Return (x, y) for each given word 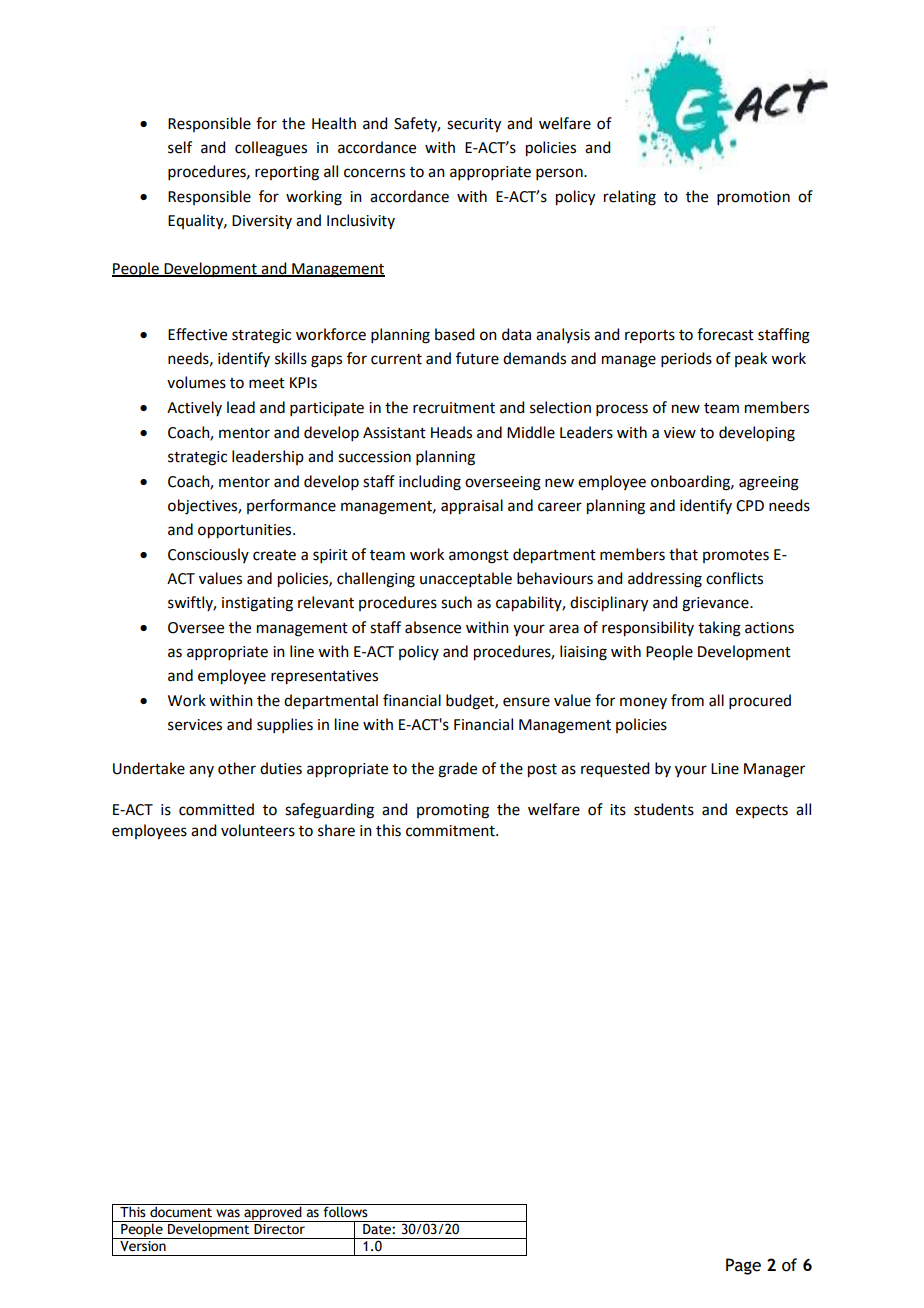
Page (743, 1266)
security (474, 125)
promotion (753, 198)
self (180, 147)
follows (345, 1211)
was (228, 1213)
